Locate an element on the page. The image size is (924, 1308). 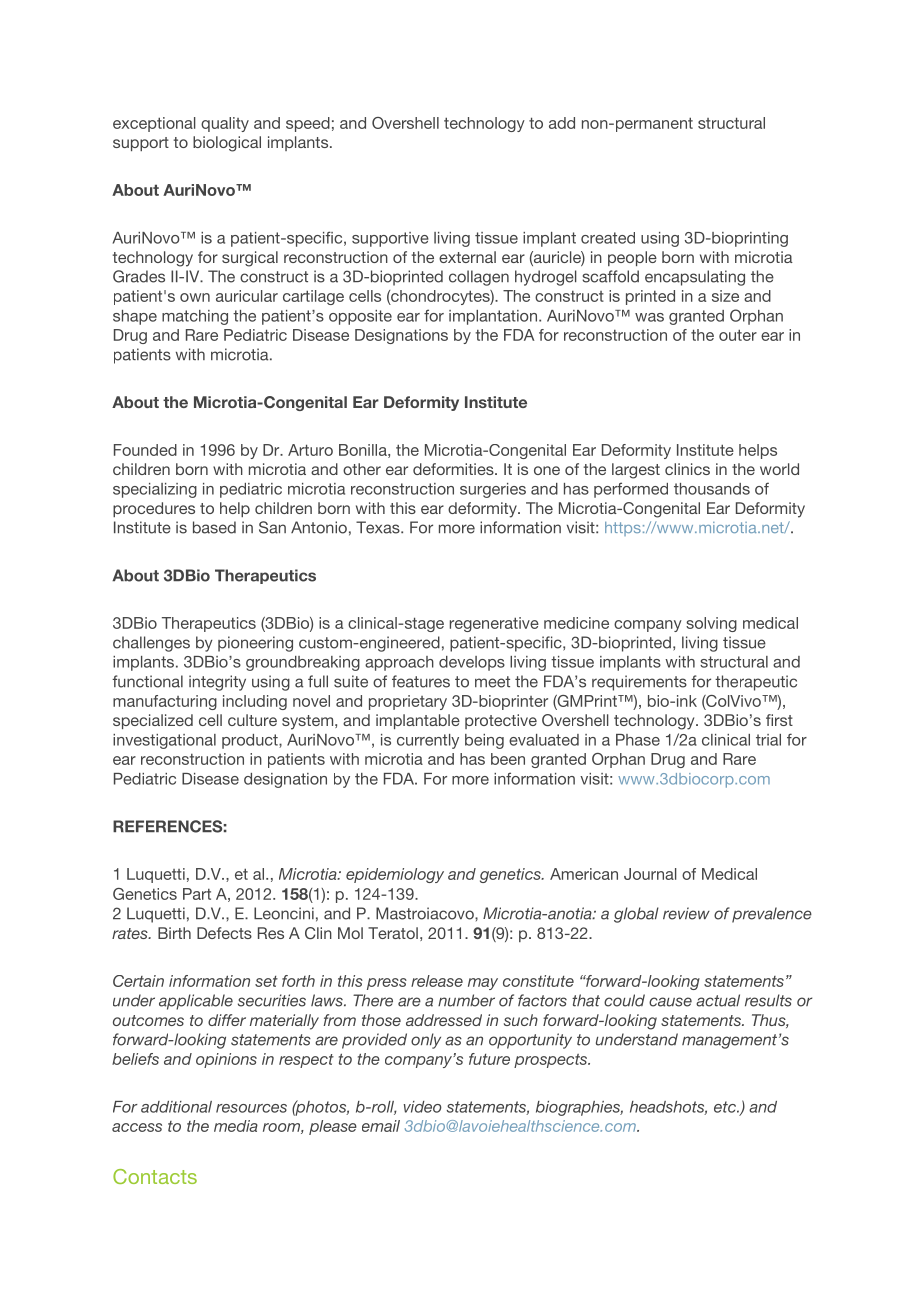
solving is located at coordinates (711, 624).
